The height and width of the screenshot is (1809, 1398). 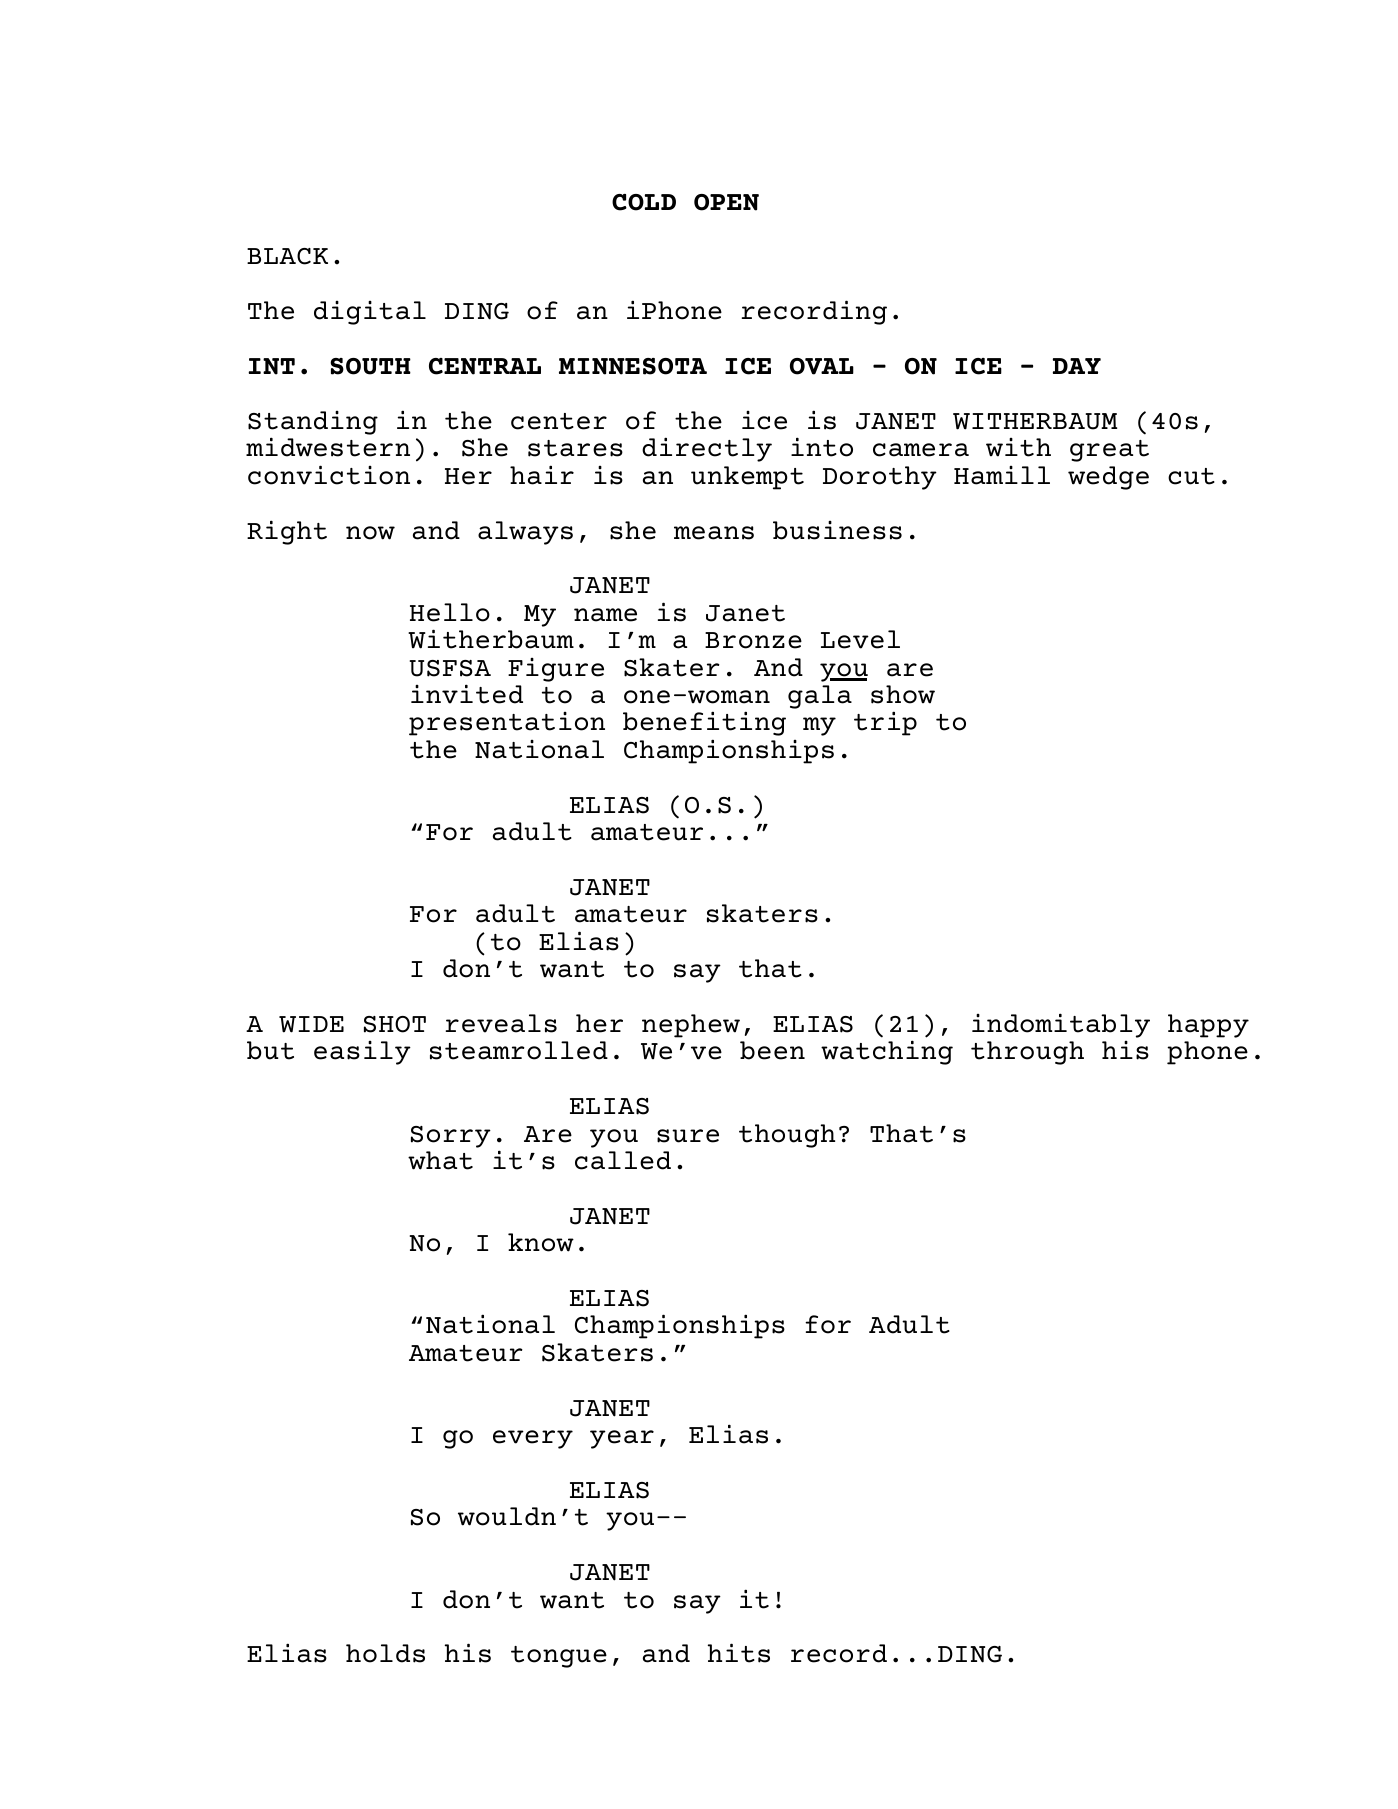 I want to click on holds, so click(x=385, y=1653).
